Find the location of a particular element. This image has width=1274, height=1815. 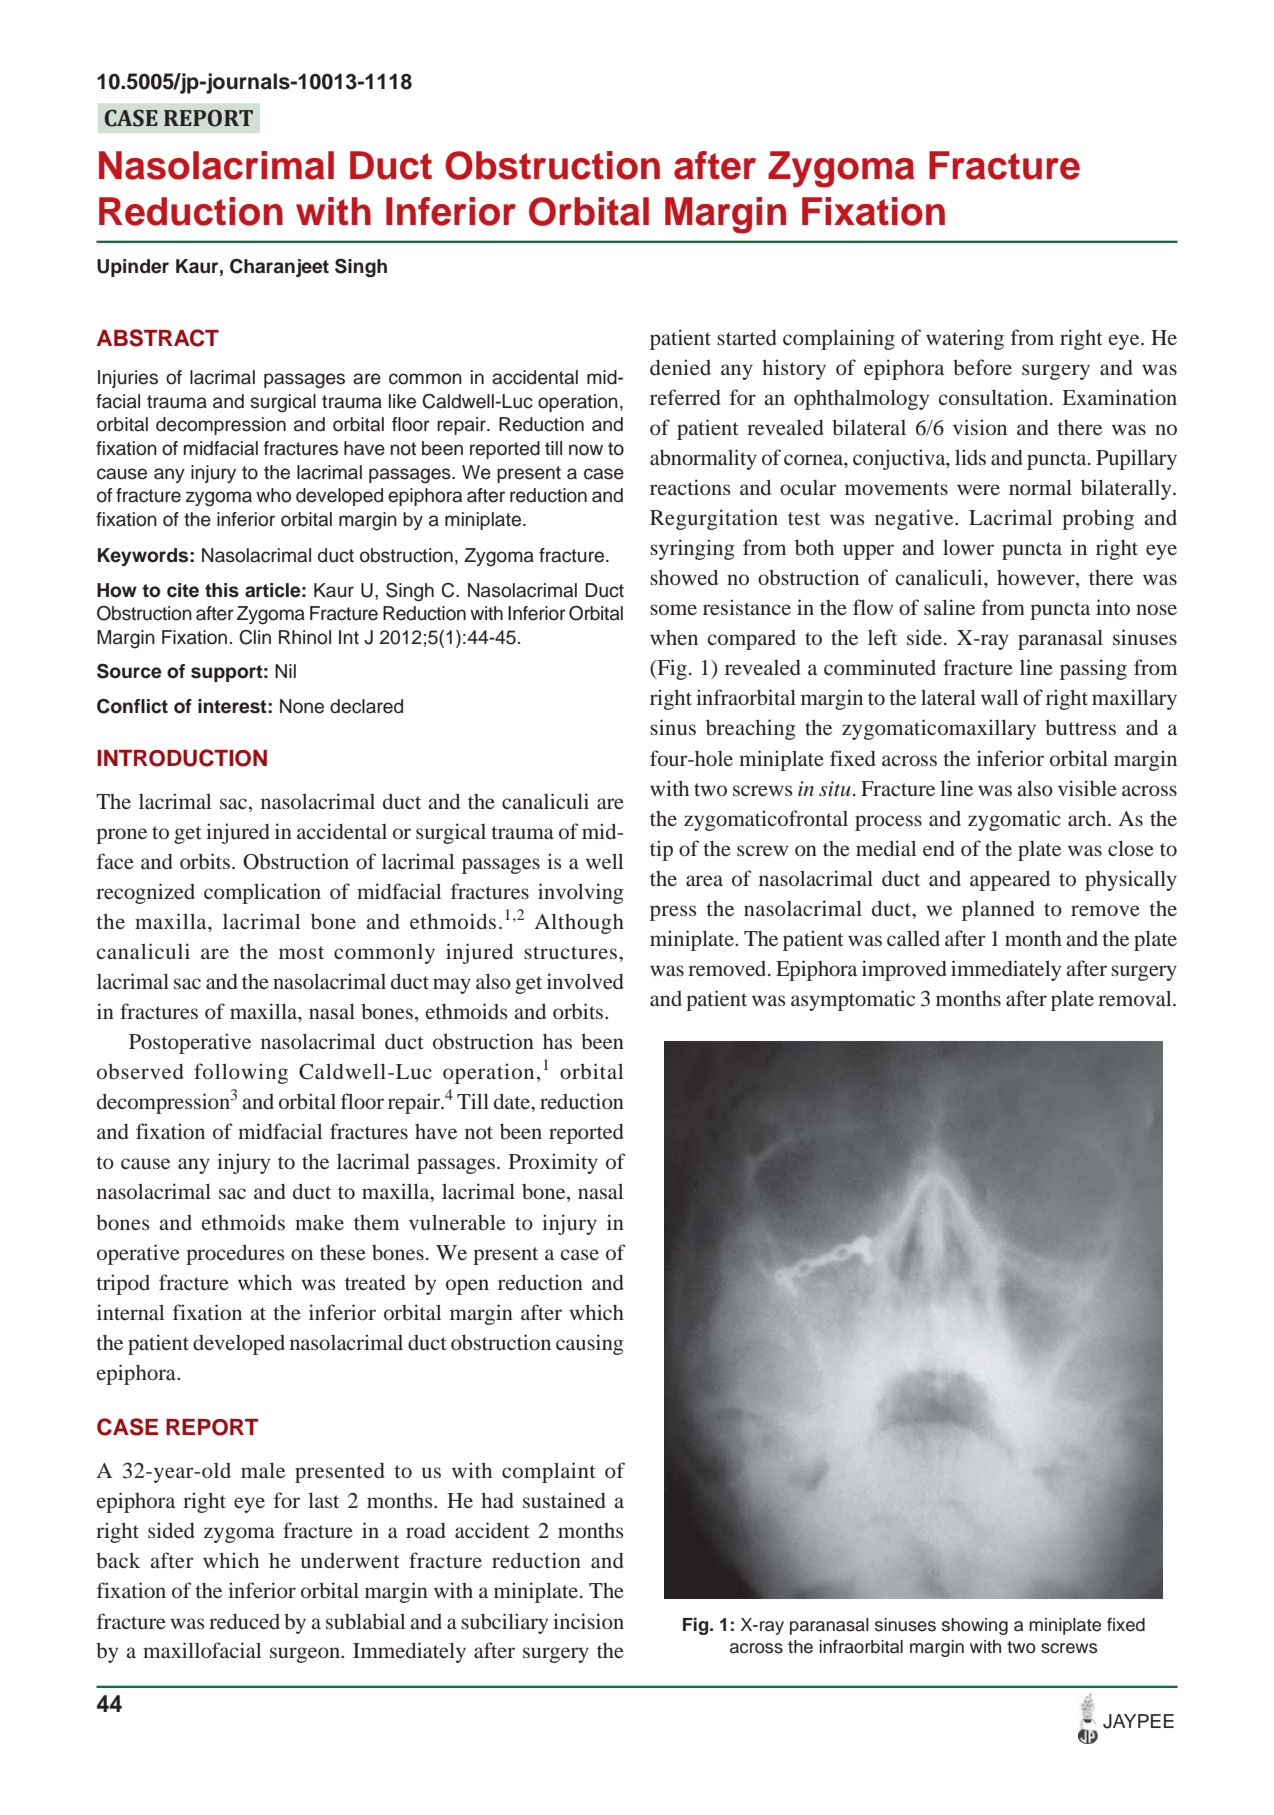

removal is located at coordinates (1136, 998).
